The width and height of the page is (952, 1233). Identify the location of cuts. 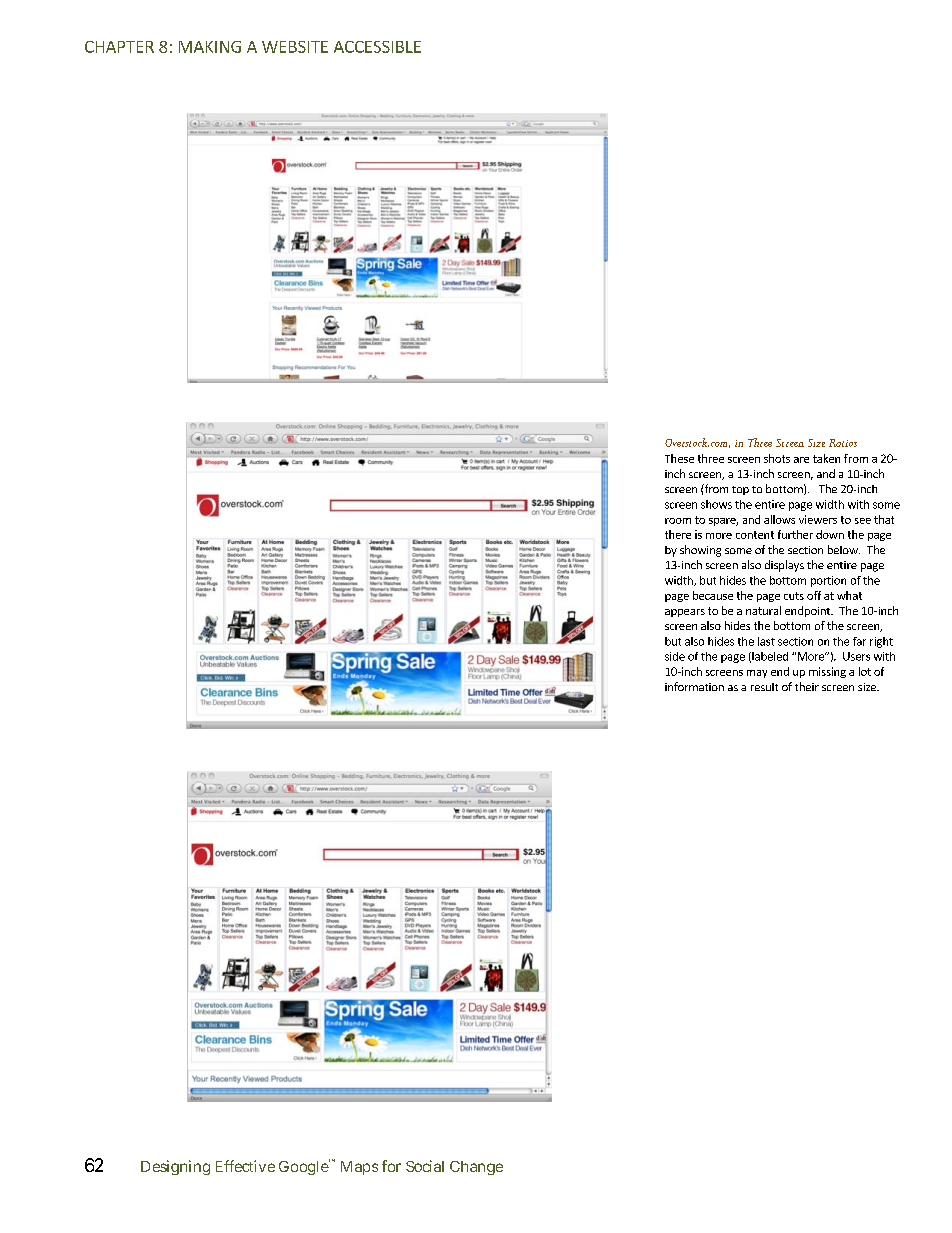
(794, 596).
